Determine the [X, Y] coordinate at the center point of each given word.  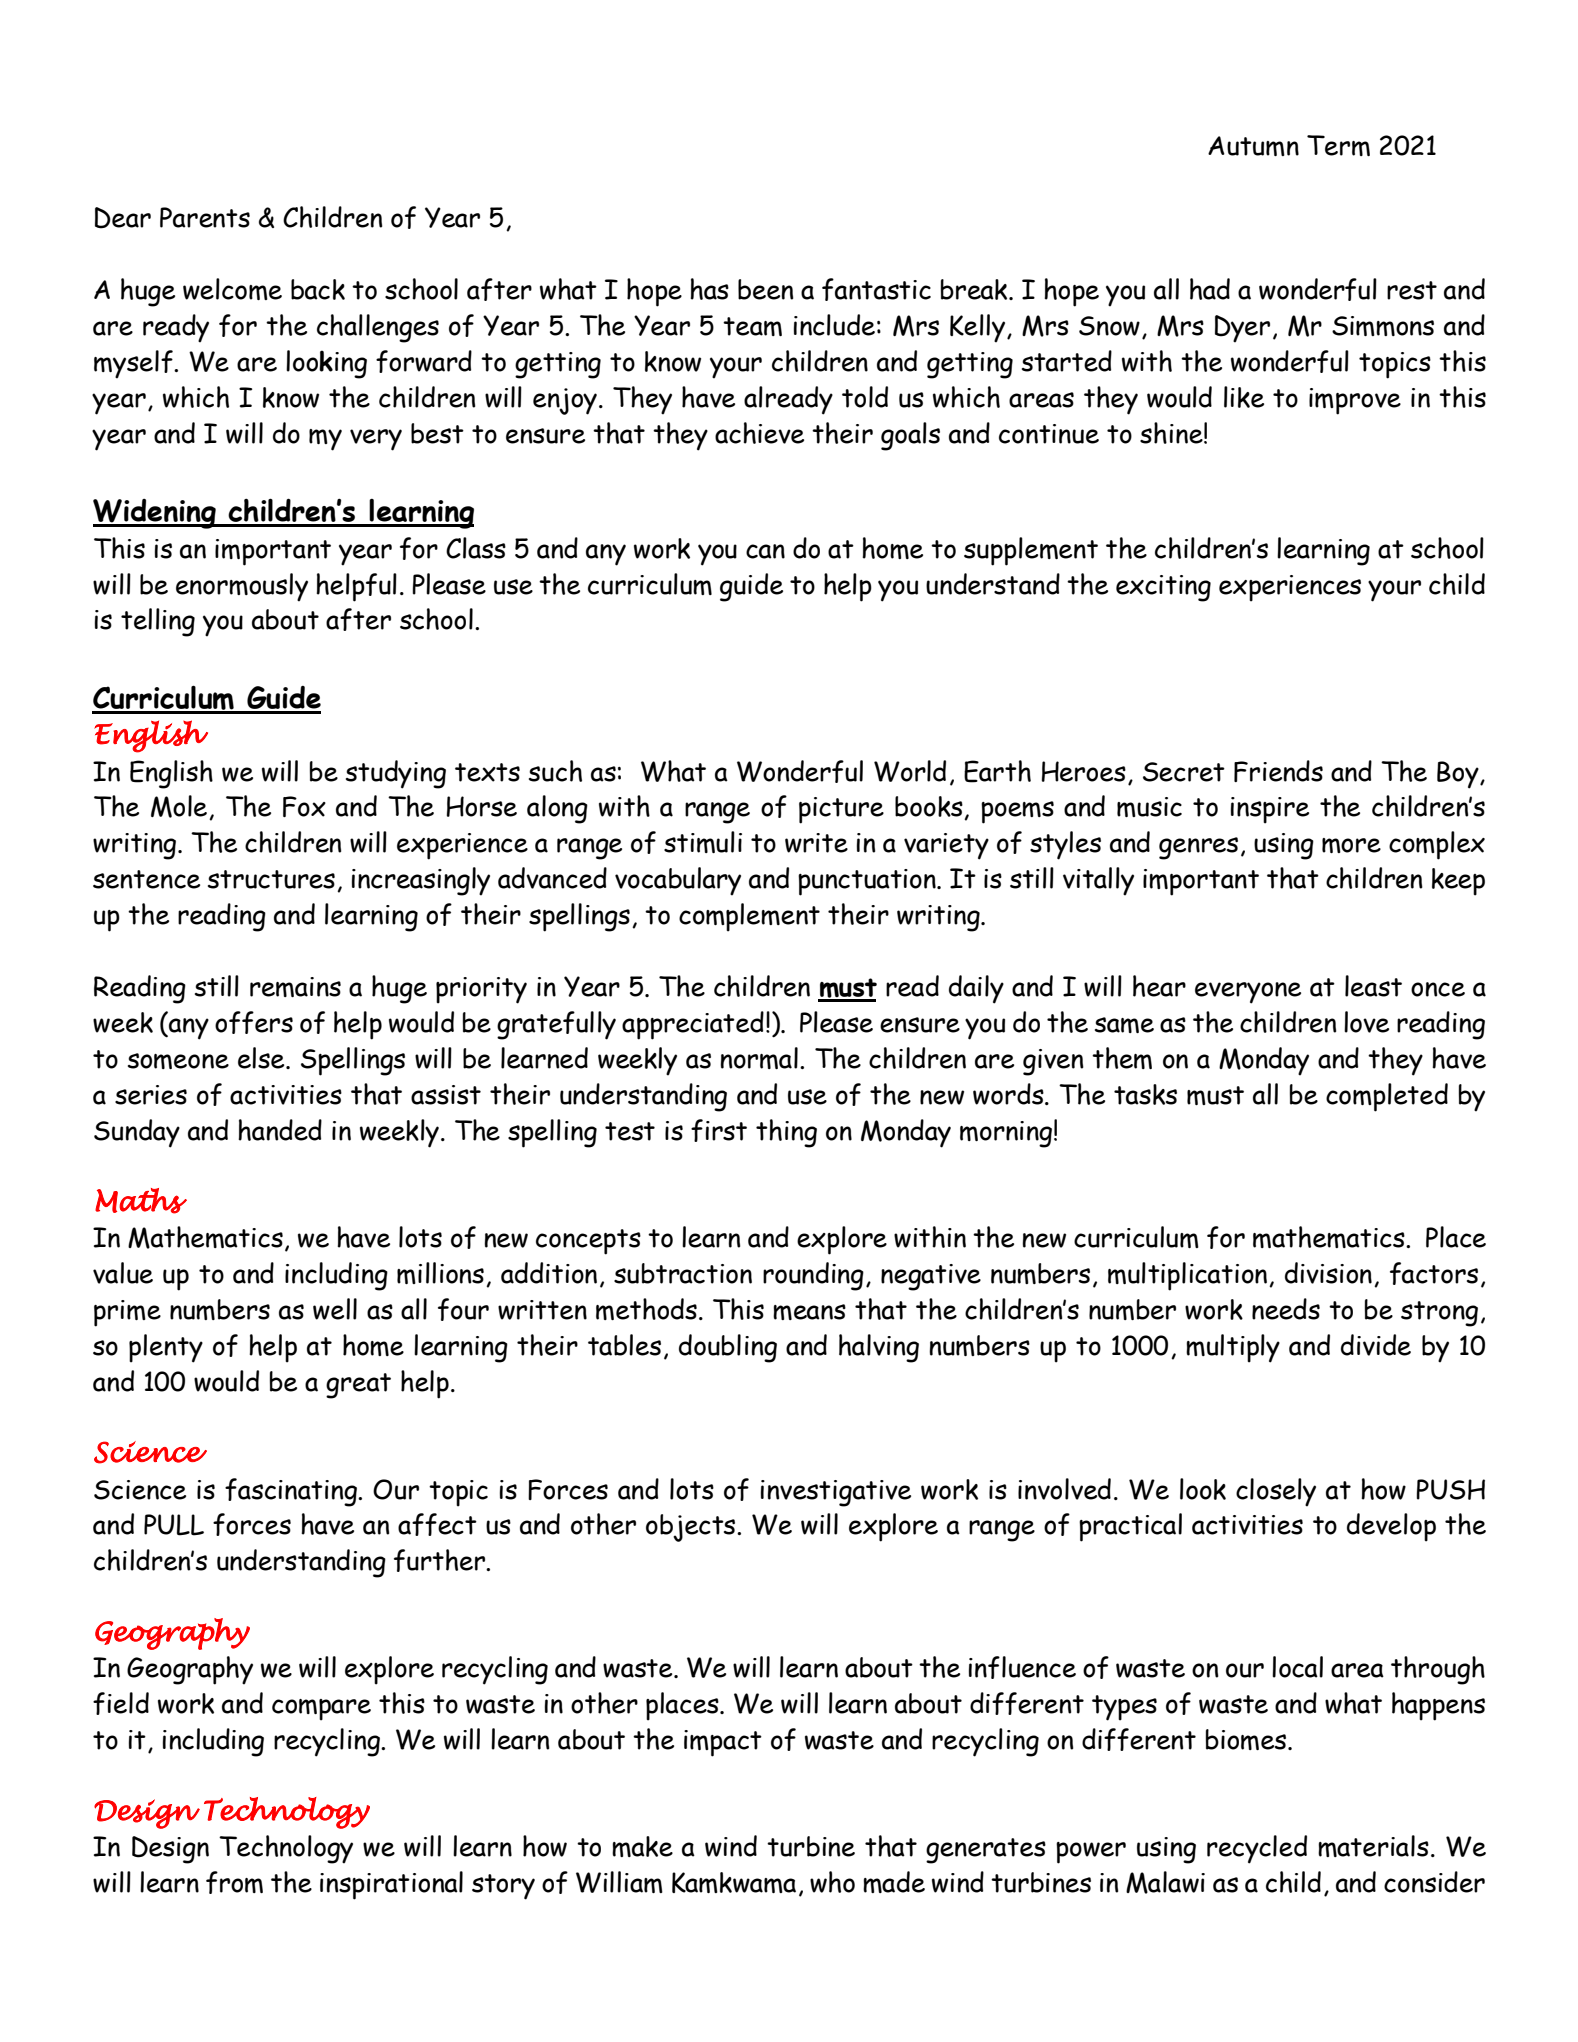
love [1366, 1022]
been [765, 289]
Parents [205, 217]
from [234, 1882]
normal [759, 1058]
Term [1338, 145]
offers [254, 1022]
